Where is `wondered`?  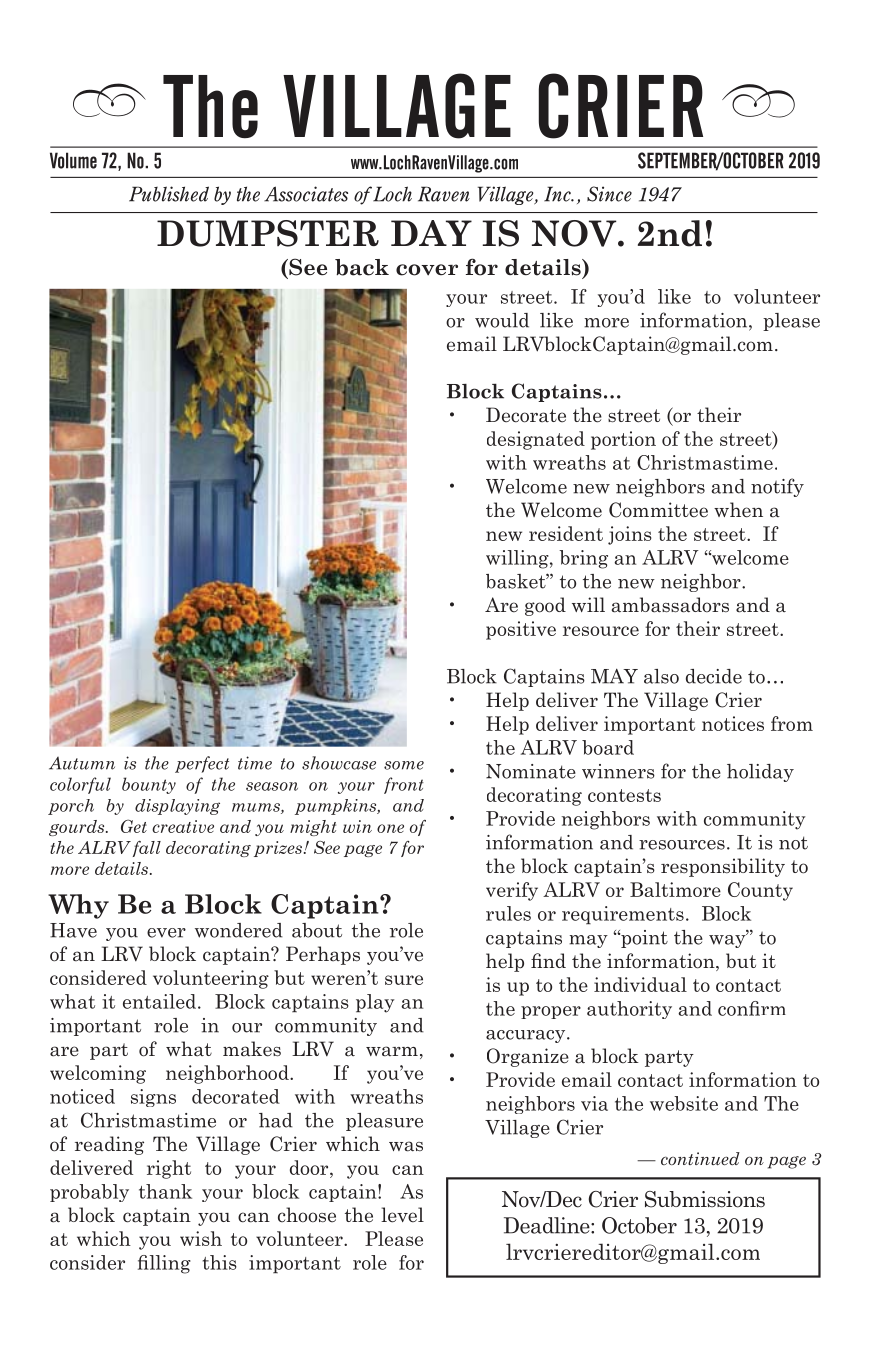 wondered is located at coordinates (239, 930).
